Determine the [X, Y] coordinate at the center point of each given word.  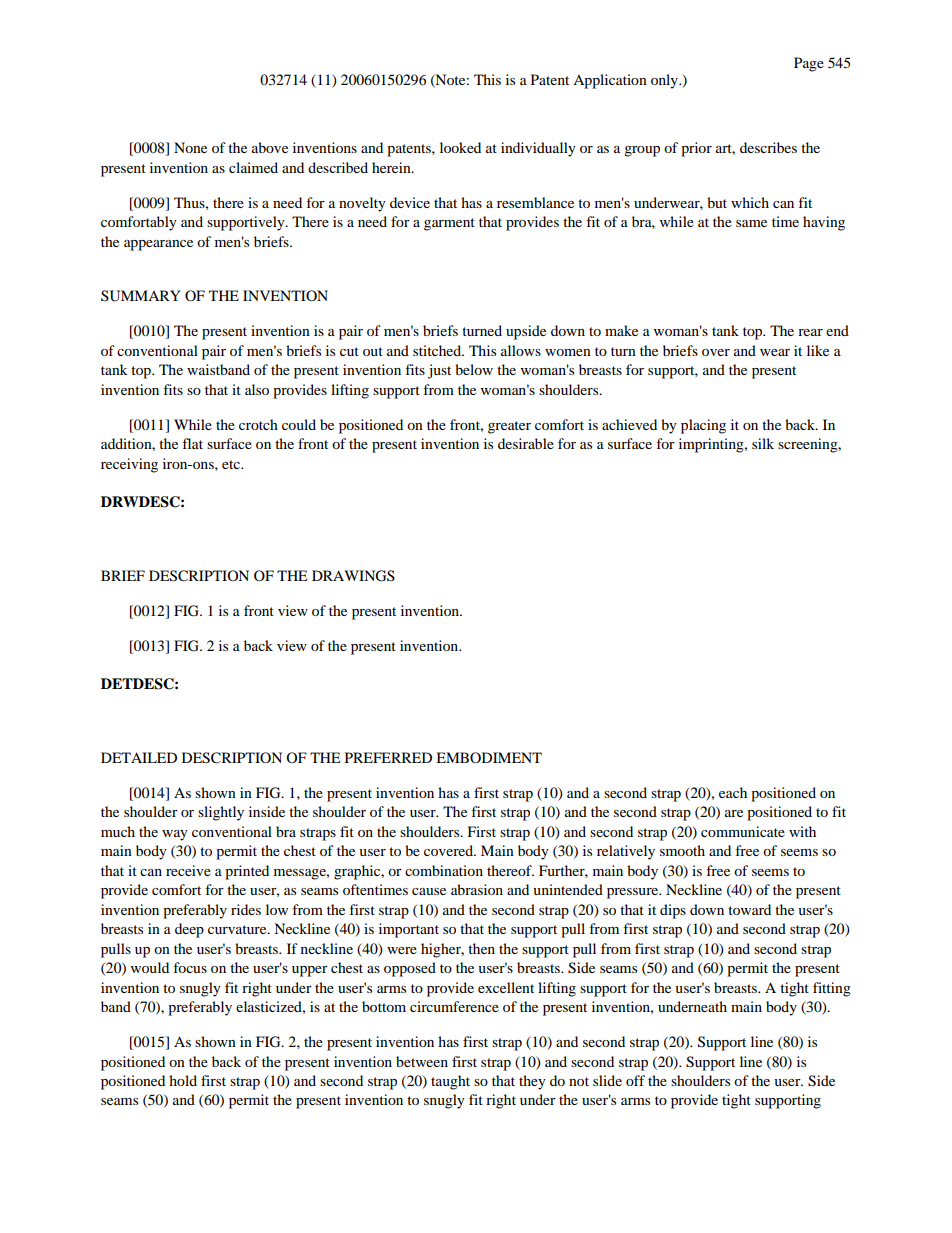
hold [183, 1080]
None [190, 147]
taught [450, 1082]
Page [809, 64]
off [635, 1080]
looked [460, 147]
